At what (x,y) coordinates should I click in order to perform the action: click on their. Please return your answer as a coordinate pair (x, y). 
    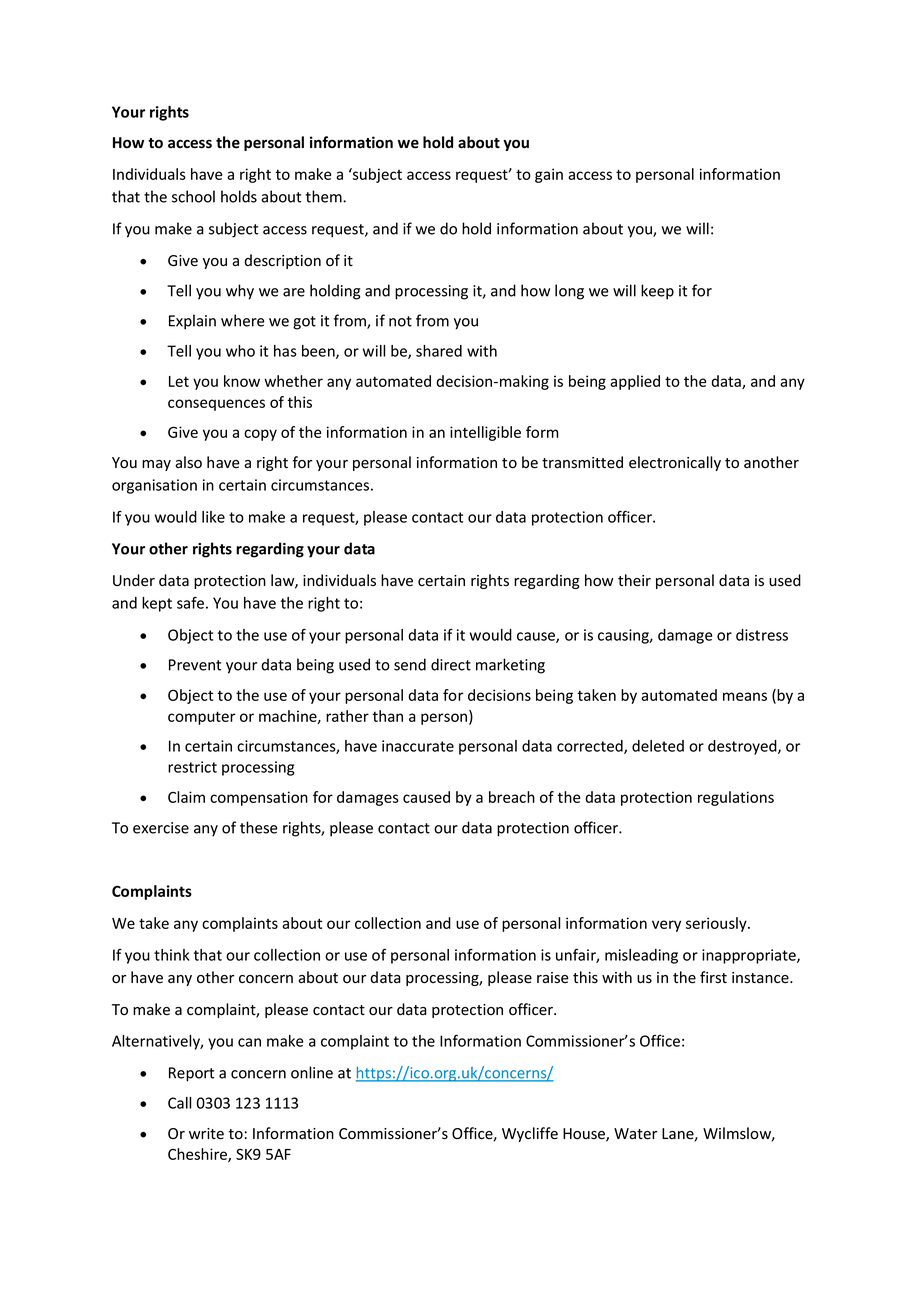
    Looking at the image, I should click on (634, 580).
